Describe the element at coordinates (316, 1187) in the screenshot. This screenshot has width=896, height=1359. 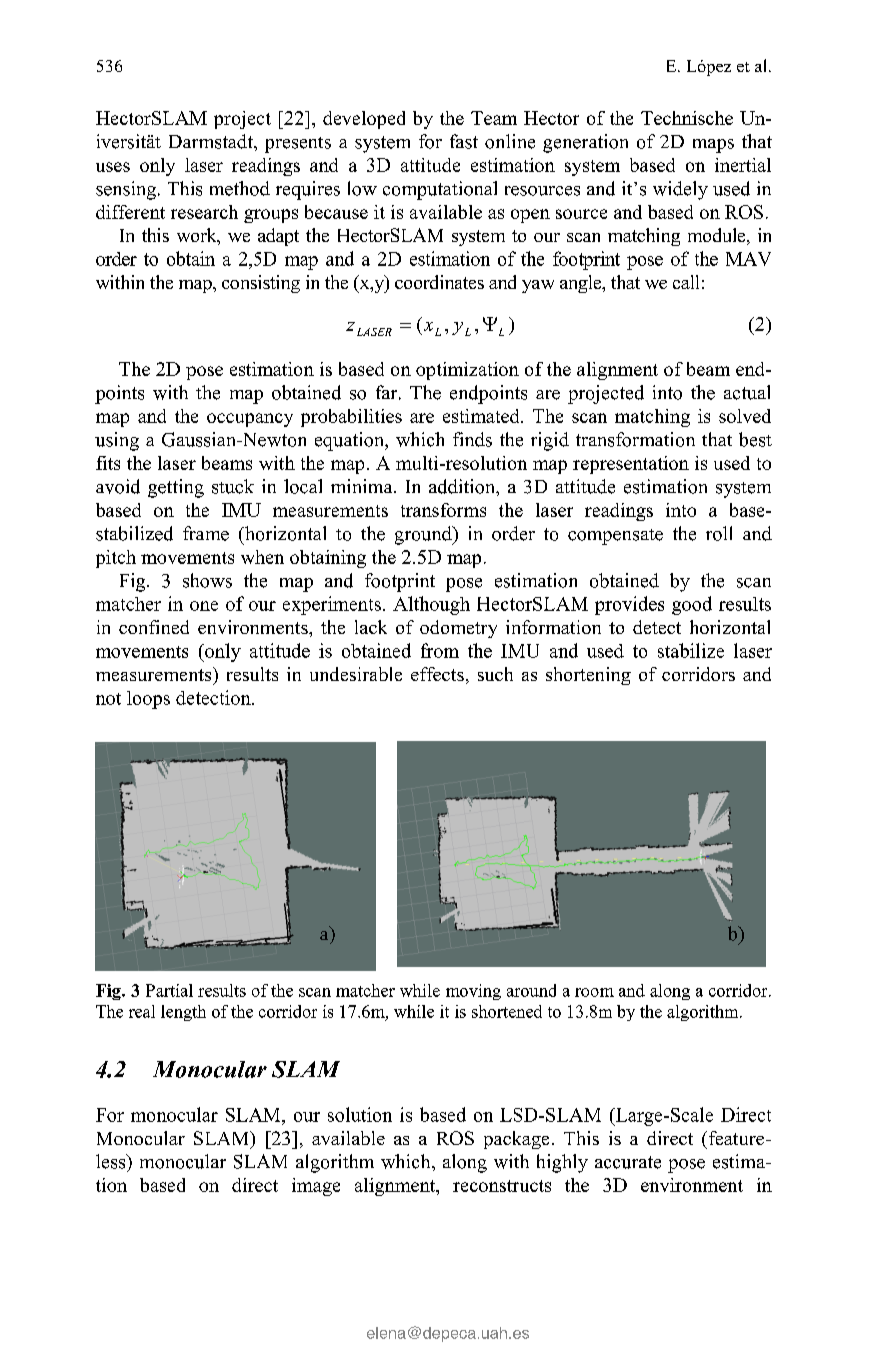
I see `image` at that location.
